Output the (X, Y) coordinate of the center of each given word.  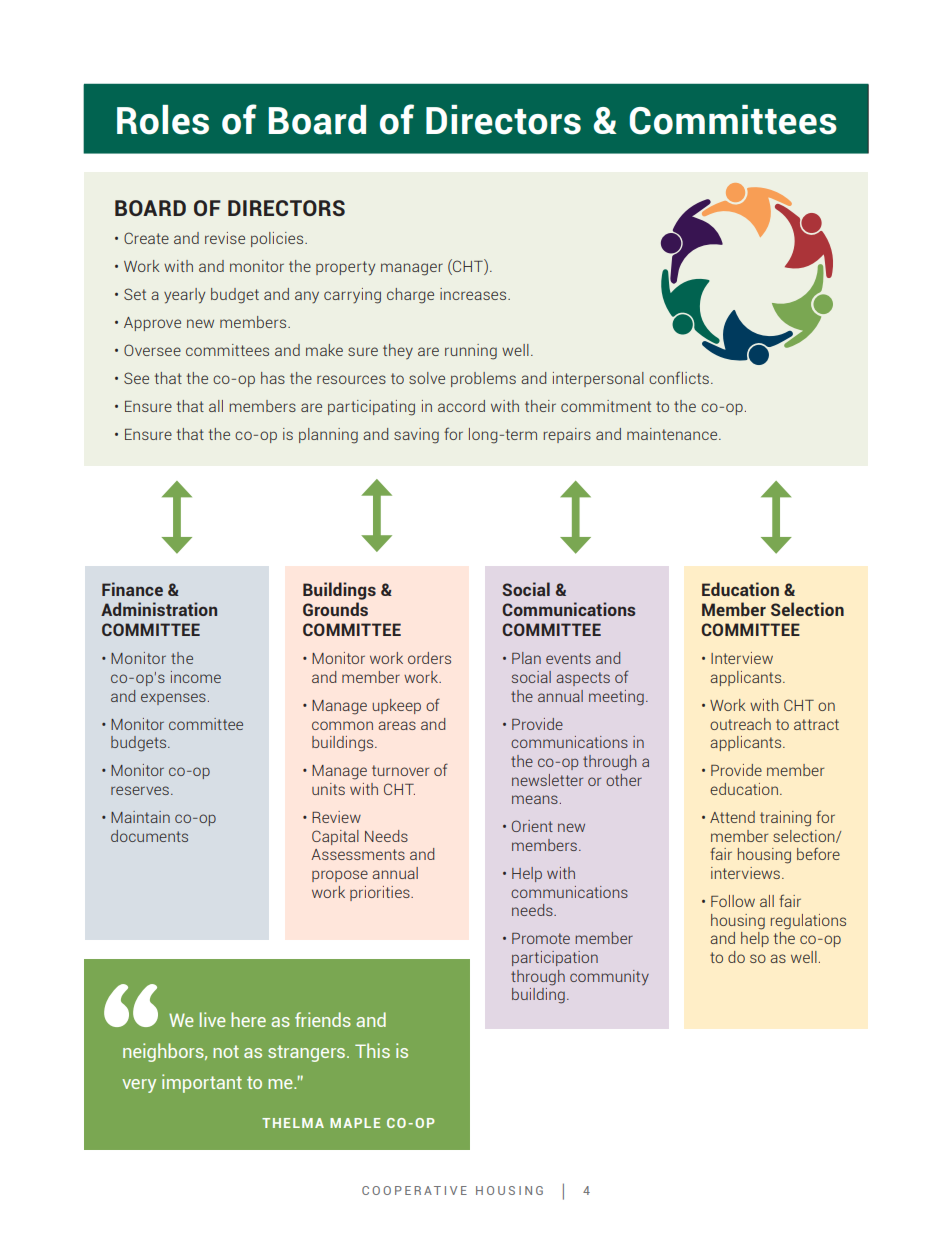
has (273, 378)
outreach (740, 724)
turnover (400, 770)
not (226, 1051)
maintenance (673, 434)
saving (416, 436)
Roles (163, 120)
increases (474, 294)
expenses (173, 699)
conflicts (679, 377)
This (372, 1050)
